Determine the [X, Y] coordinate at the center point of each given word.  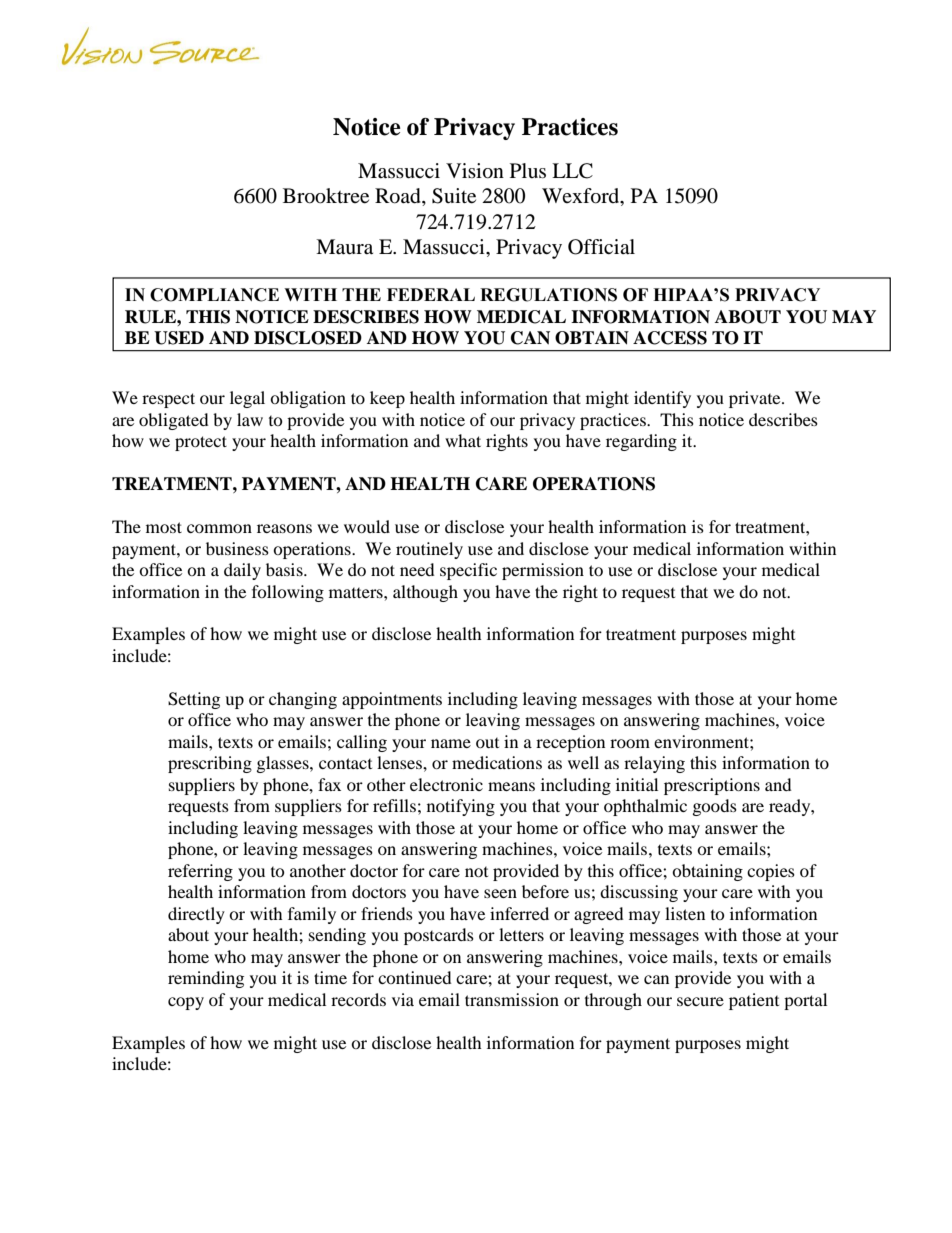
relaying [654, 764]
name [451, 743]
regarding [641, 442]
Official [601, 247]
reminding [206, 979]
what [463, 440]
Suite [454, 196]
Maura [344, 247]
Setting [194, 700]
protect [201, 443]
